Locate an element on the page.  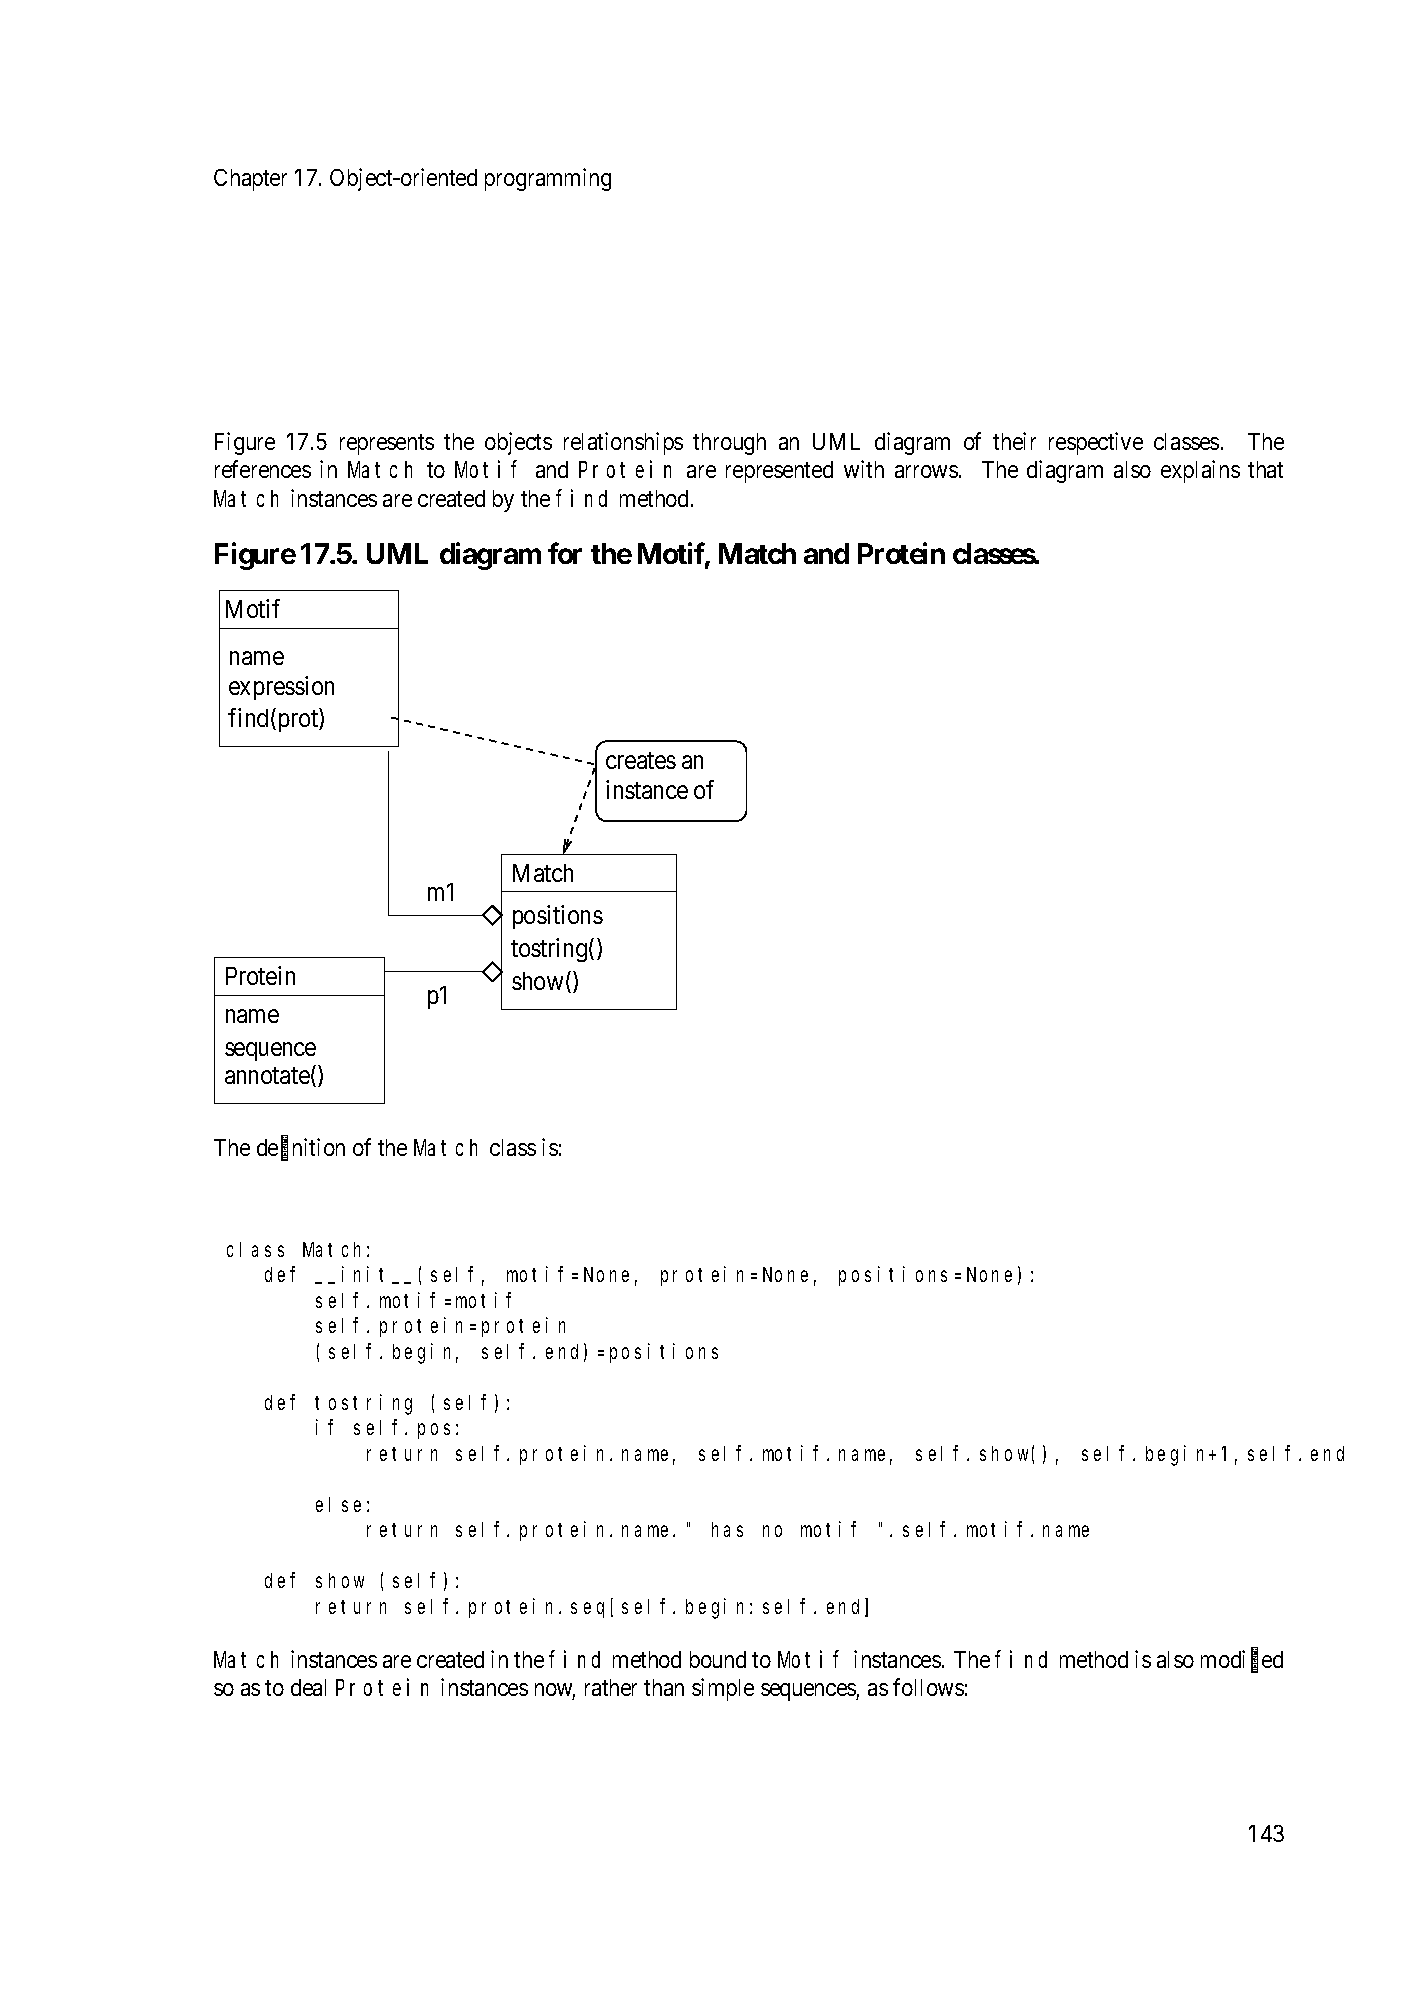
programming is located at coordinates (548, 179).
